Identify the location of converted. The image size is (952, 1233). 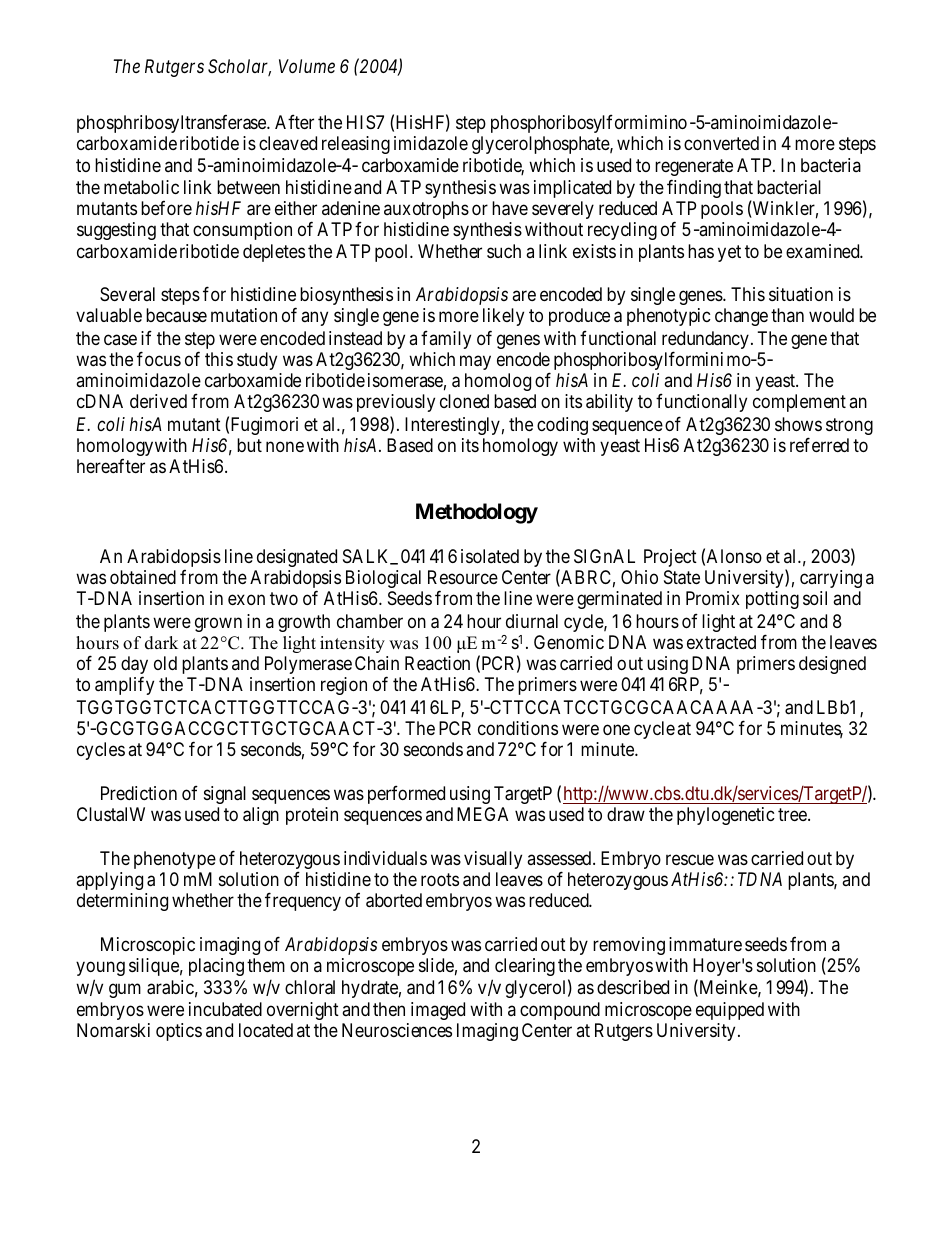
(721, 143).
